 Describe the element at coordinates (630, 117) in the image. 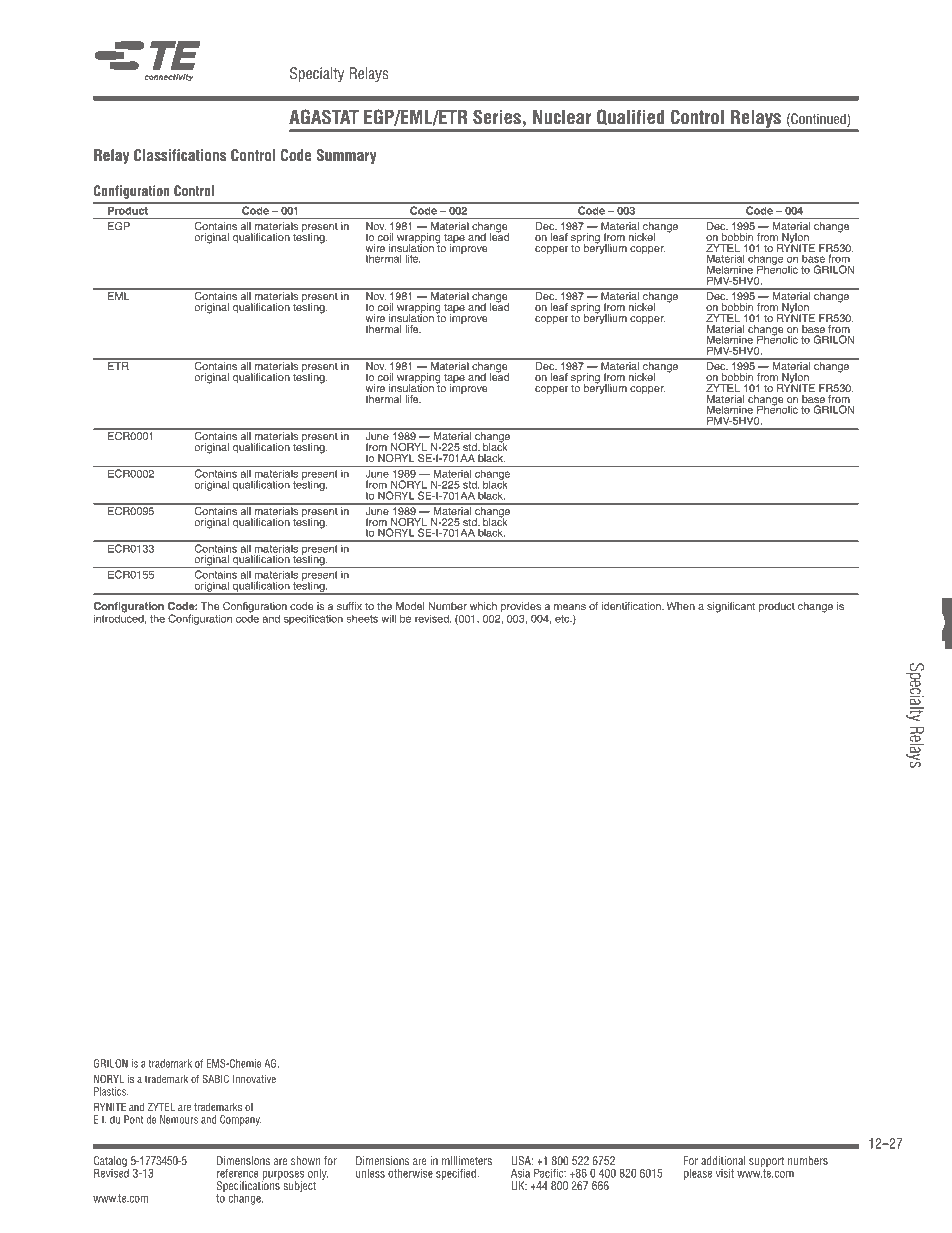

I see `Qualified` at that location.
